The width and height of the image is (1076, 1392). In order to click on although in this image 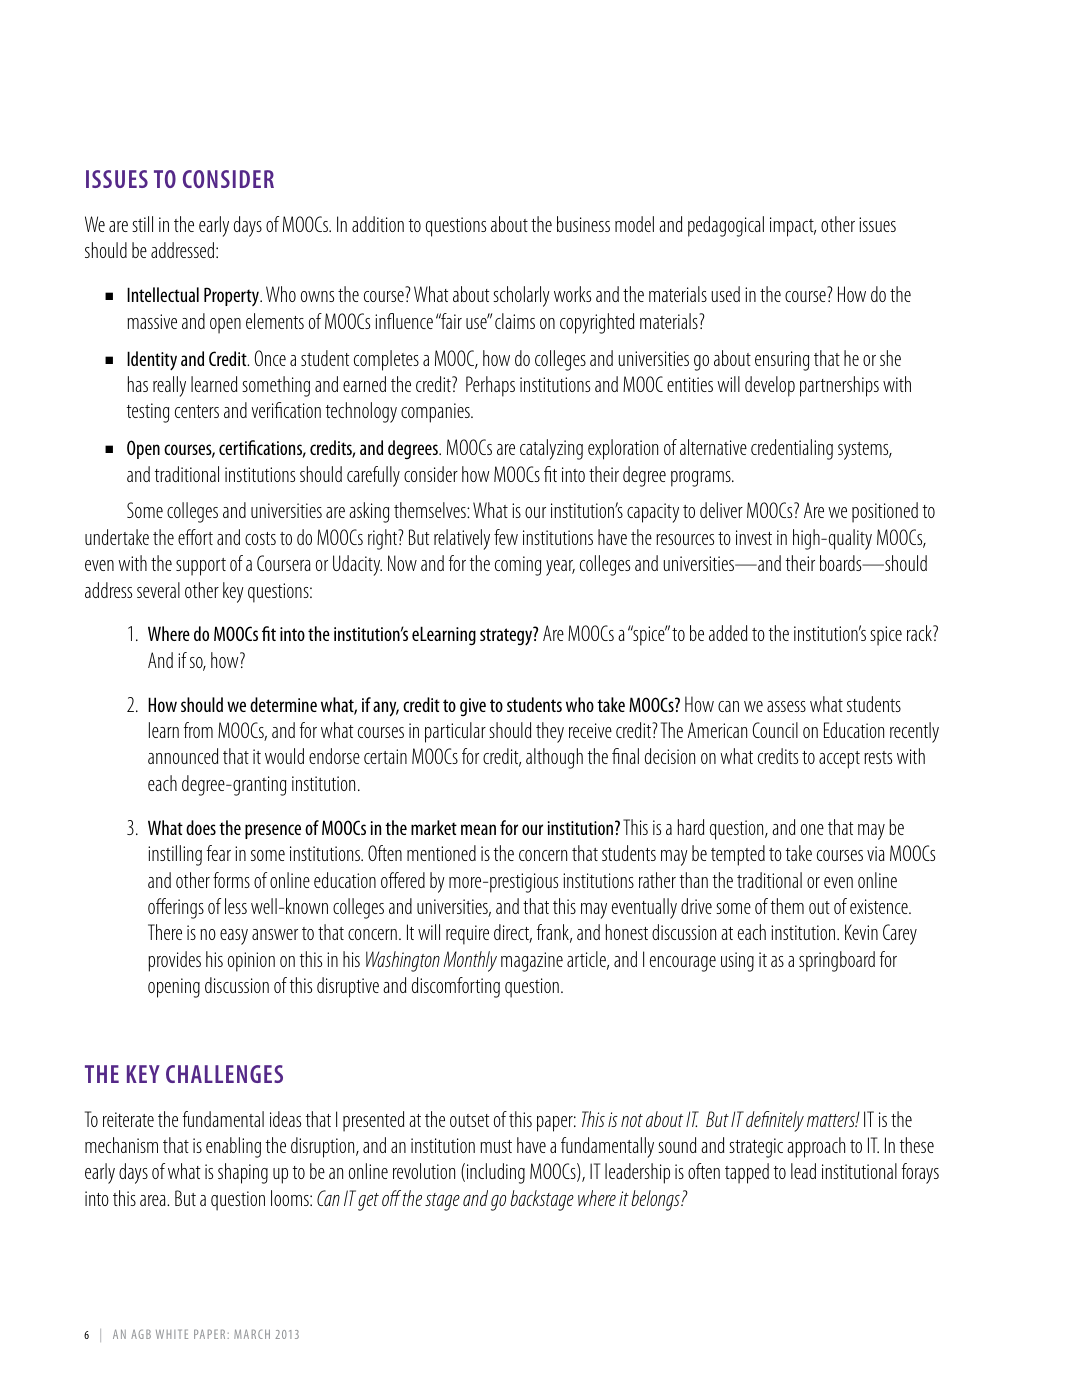, I will do `click(554, 758)`.
